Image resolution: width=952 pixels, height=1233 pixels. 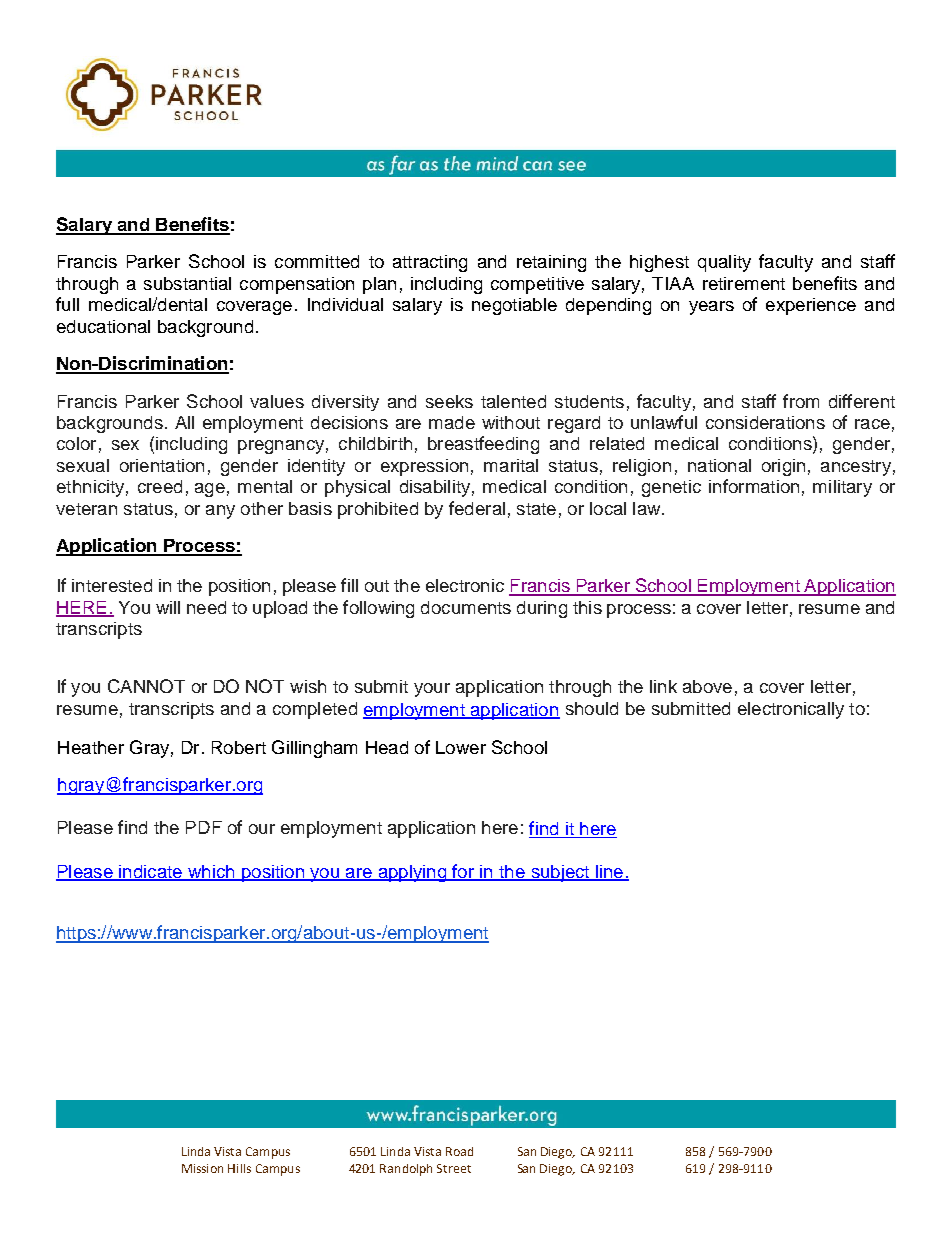 I want to click on information, so click(x=754, y=486).
